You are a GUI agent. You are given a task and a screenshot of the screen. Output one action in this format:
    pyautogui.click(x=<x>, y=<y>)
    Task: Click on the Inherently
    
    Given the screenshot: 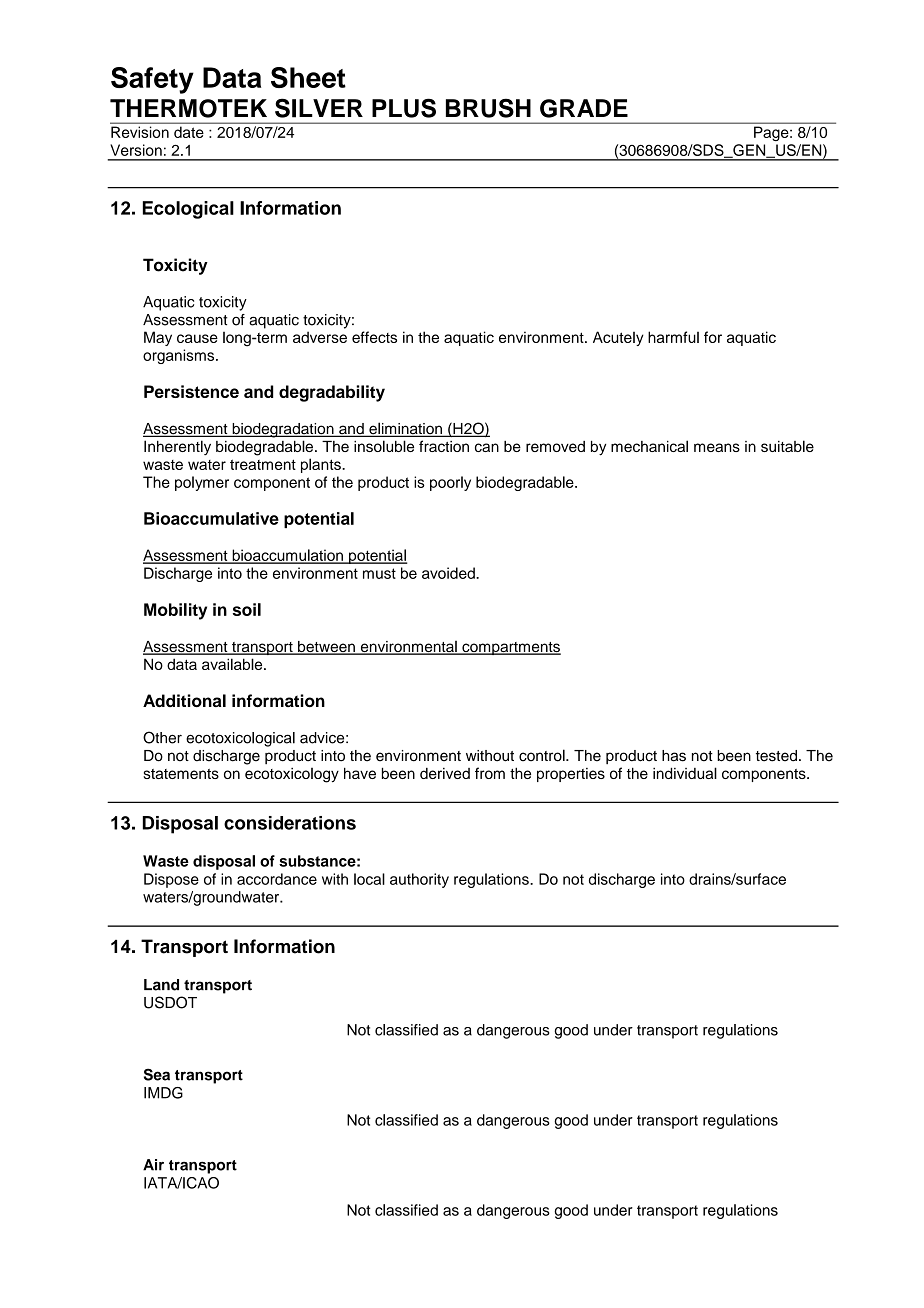 What is the action you would take?
    pyautogui.click(x=177, y=447)
